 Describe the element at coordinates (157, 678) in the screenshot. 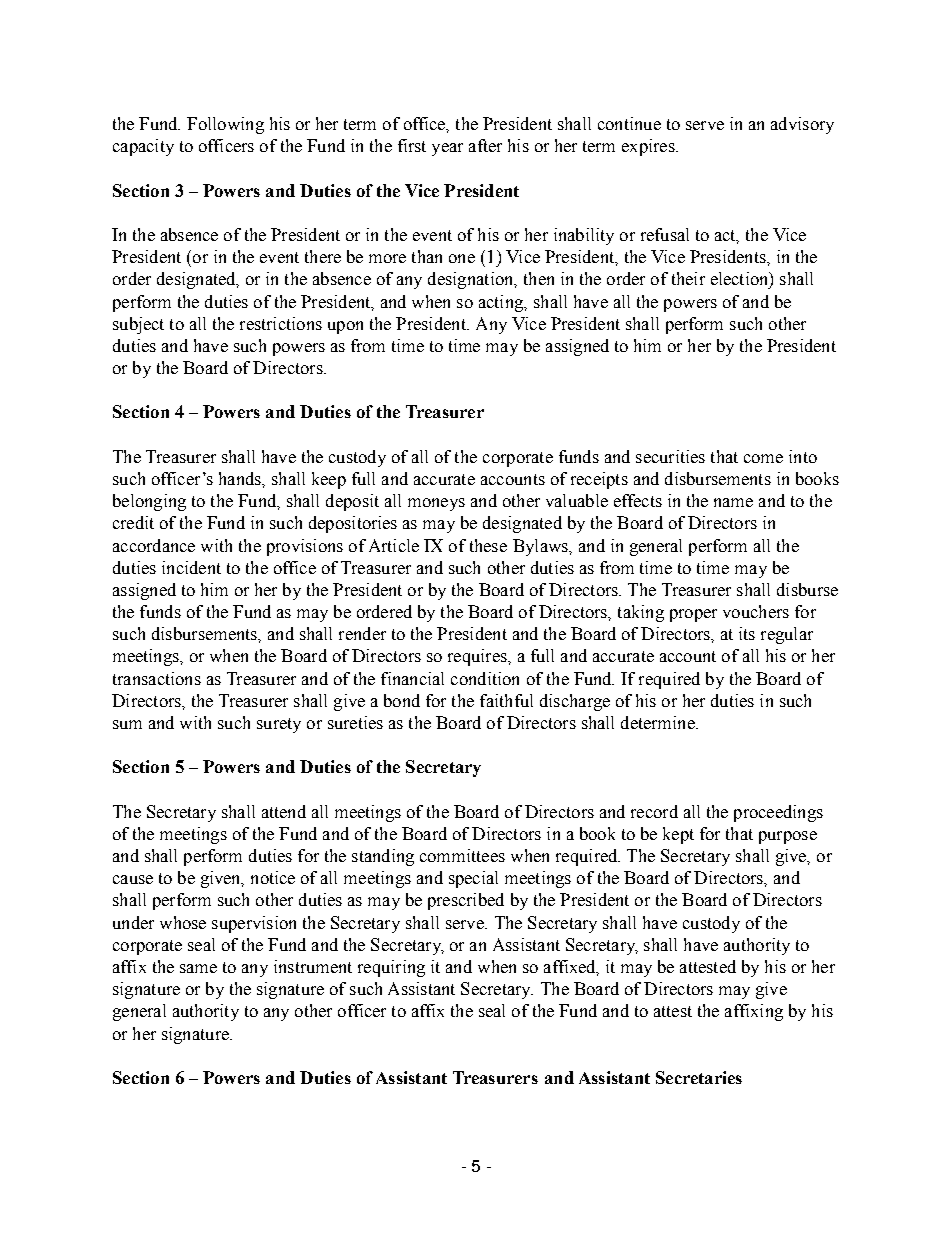

I see `transactions` at that location.
